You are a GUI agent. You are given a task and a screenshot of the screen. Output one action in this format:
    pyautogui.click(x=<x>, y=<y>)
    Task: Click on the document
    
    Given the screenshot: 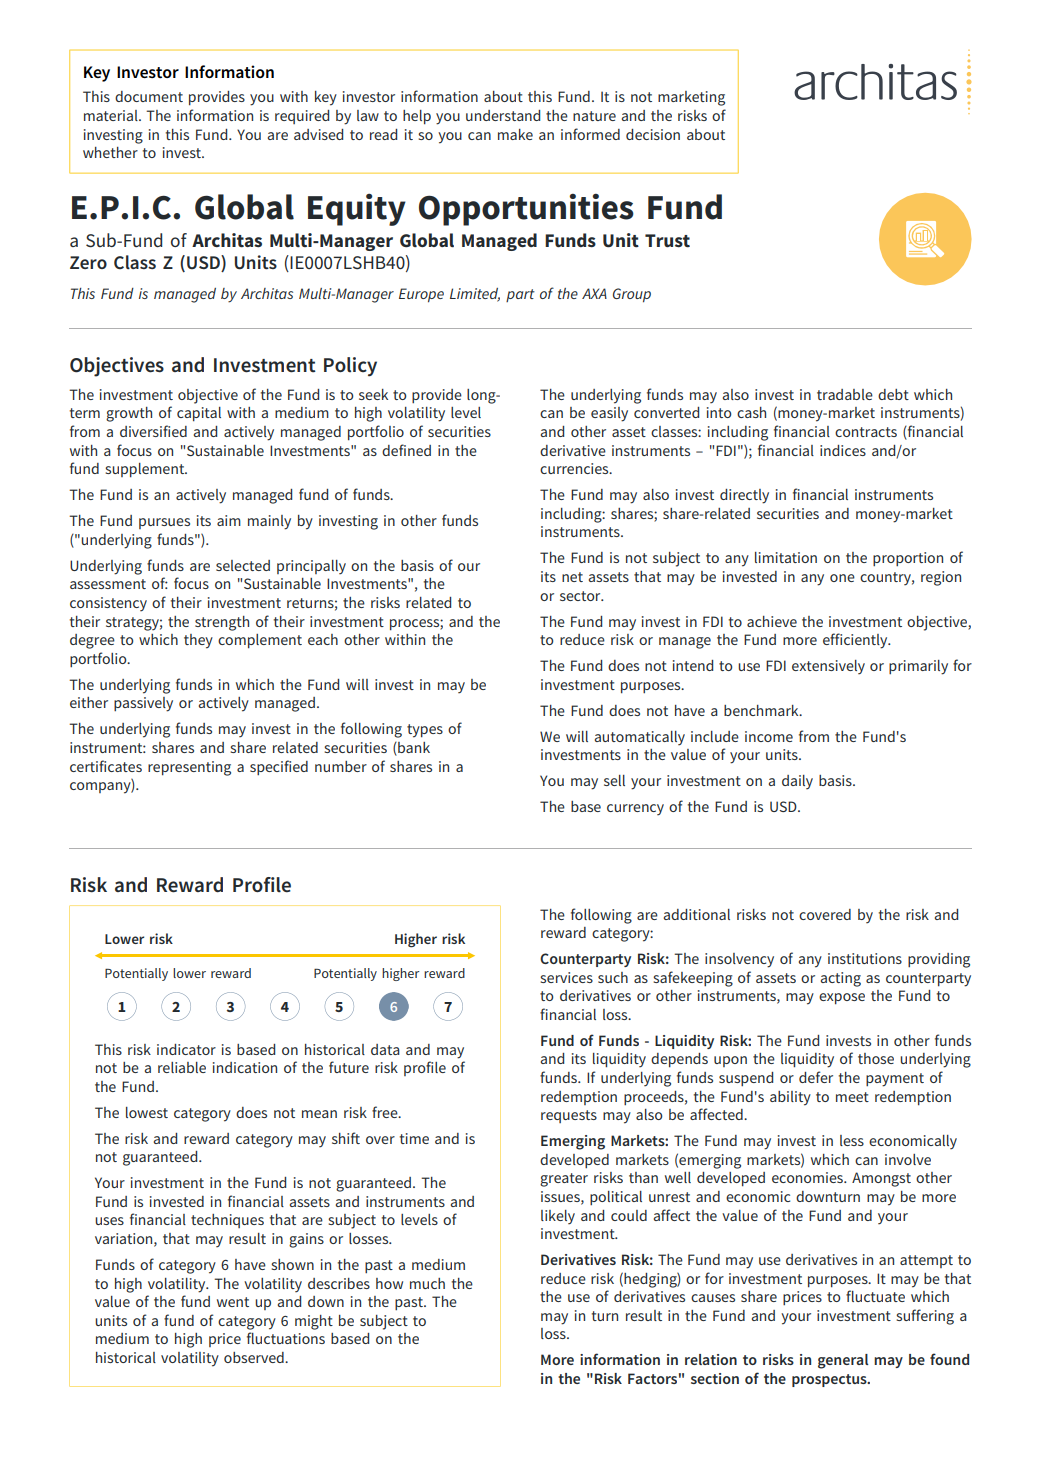 What is the action you would take?
    pyautogui.click(x=149, y=96)
